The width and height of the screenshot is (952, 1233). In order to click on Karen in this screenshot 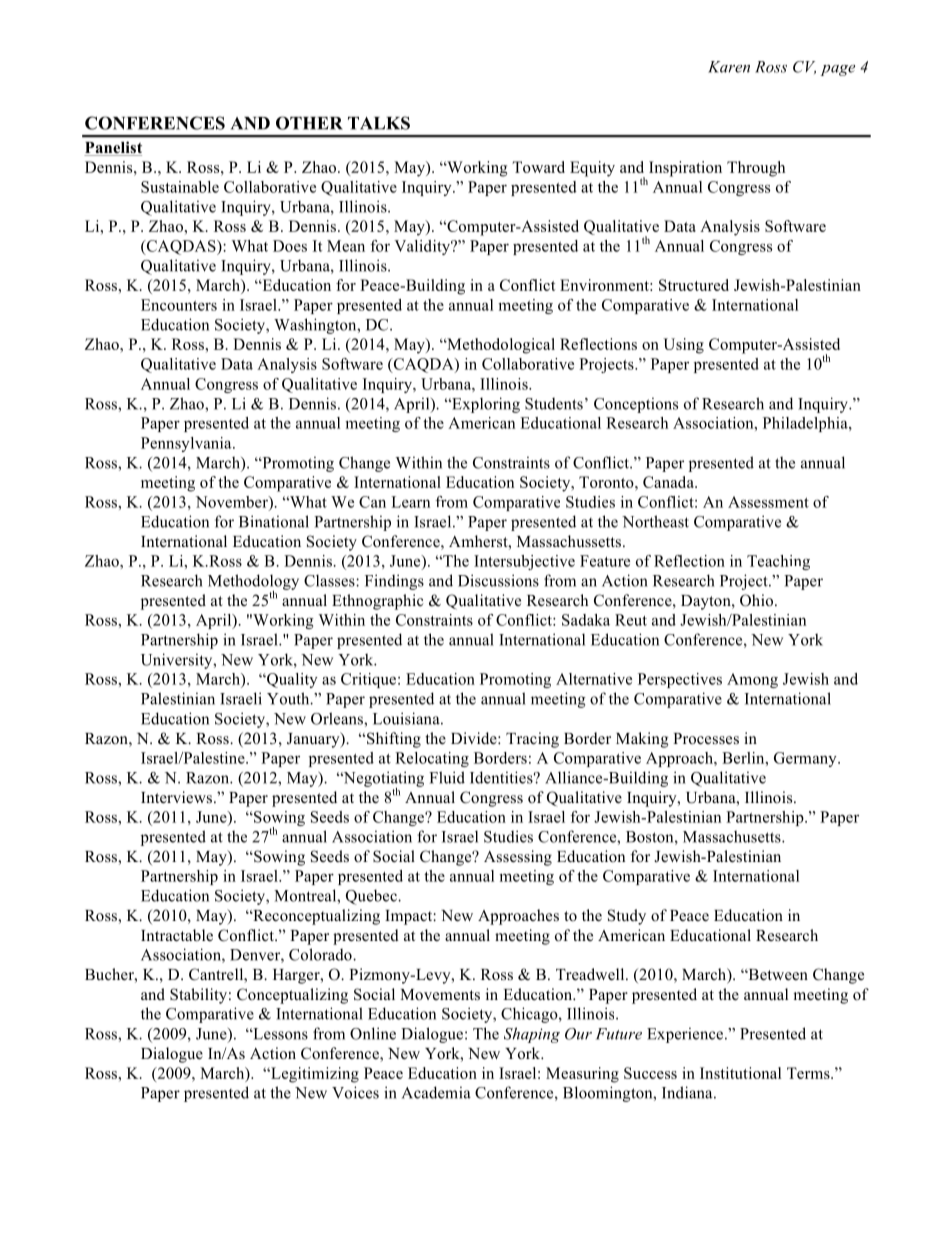, I will do `click(729, 67)`.
